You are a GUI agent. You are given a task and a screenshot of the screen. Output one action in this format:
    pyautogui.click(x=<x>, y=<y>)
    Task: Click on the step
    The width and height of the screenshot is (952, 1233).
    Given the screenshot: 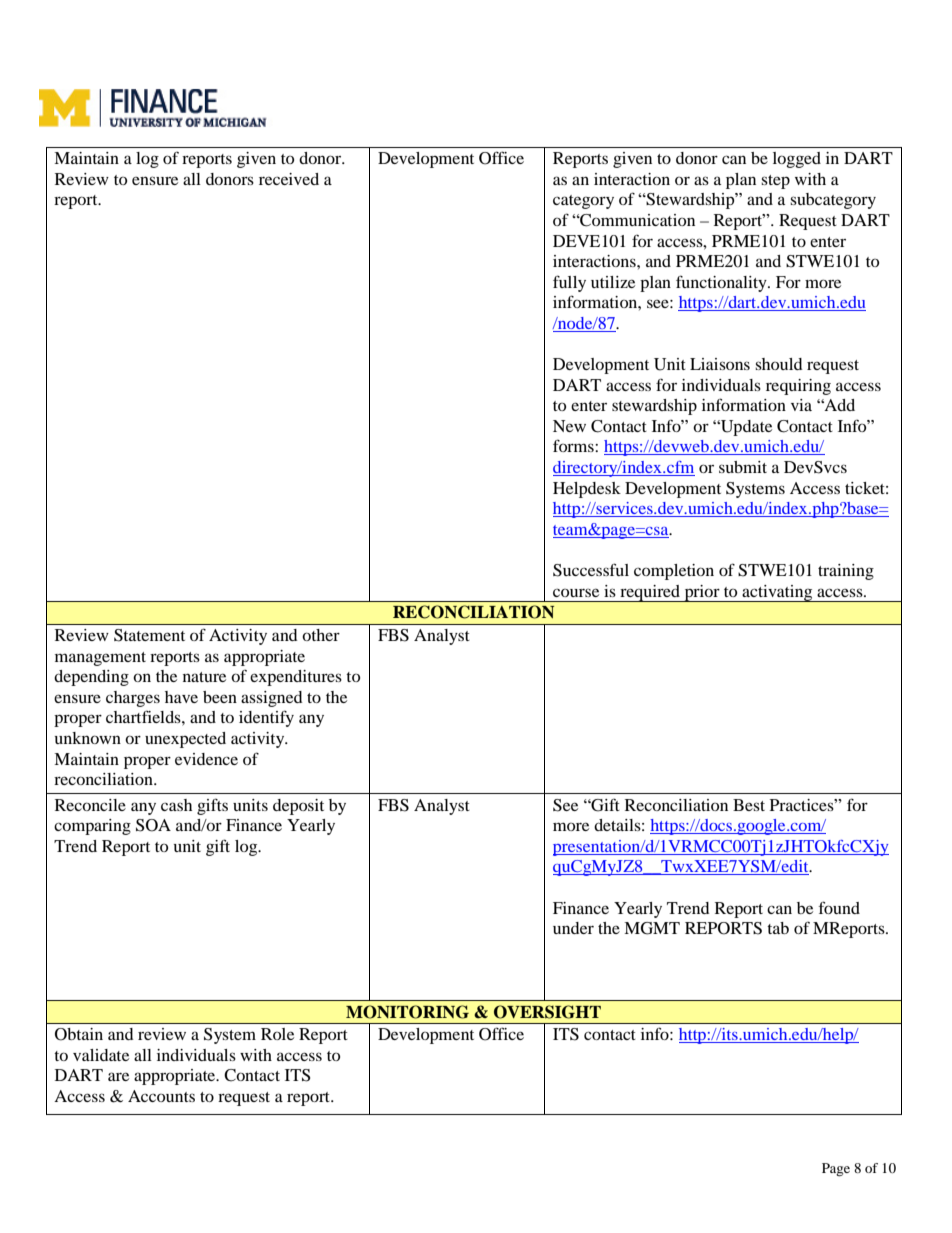 What is the action you would take?
    pyautogui.click(x=775, y=182)
